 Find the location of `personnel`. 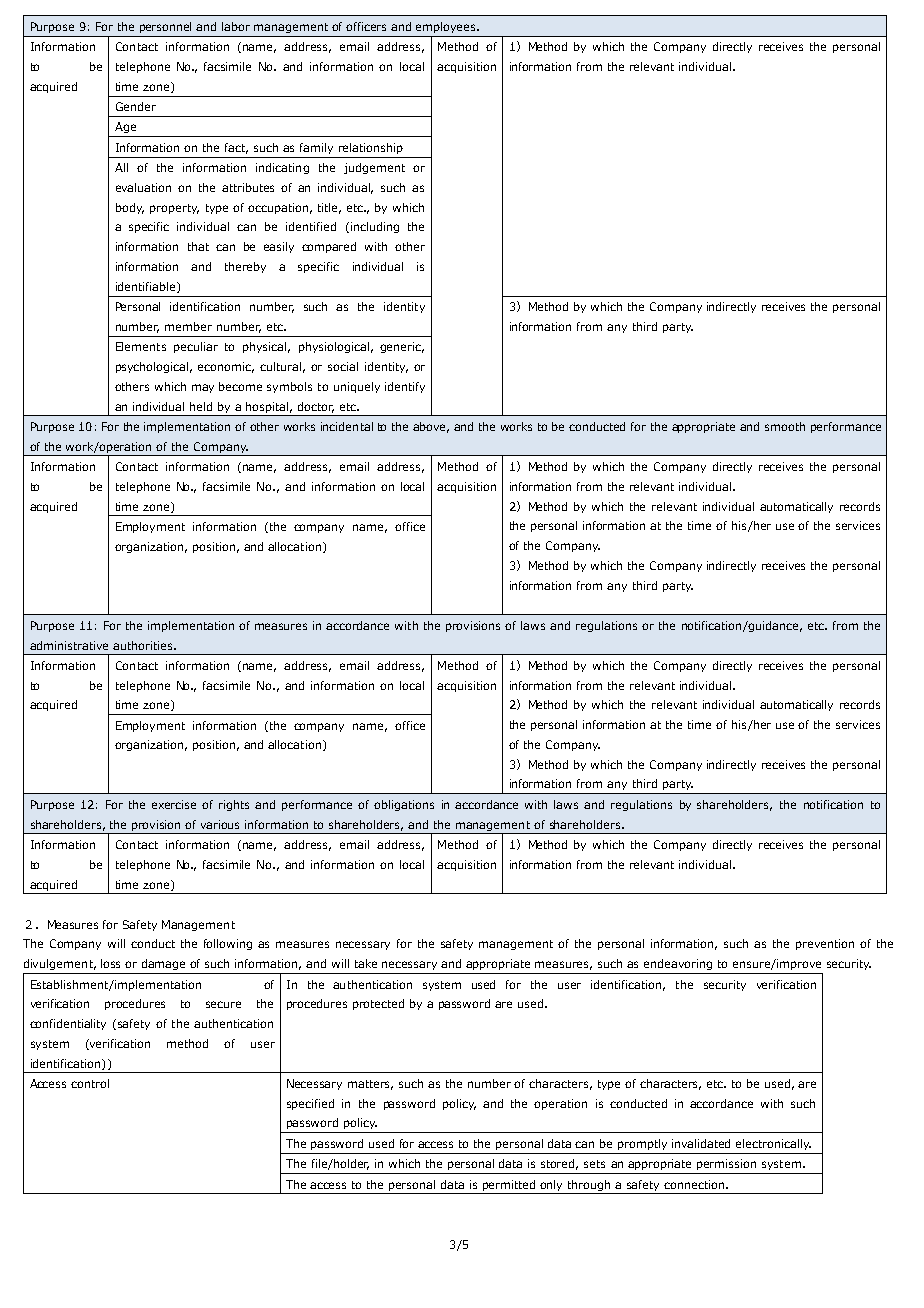

personnel is located at coordinates (165, 27).
